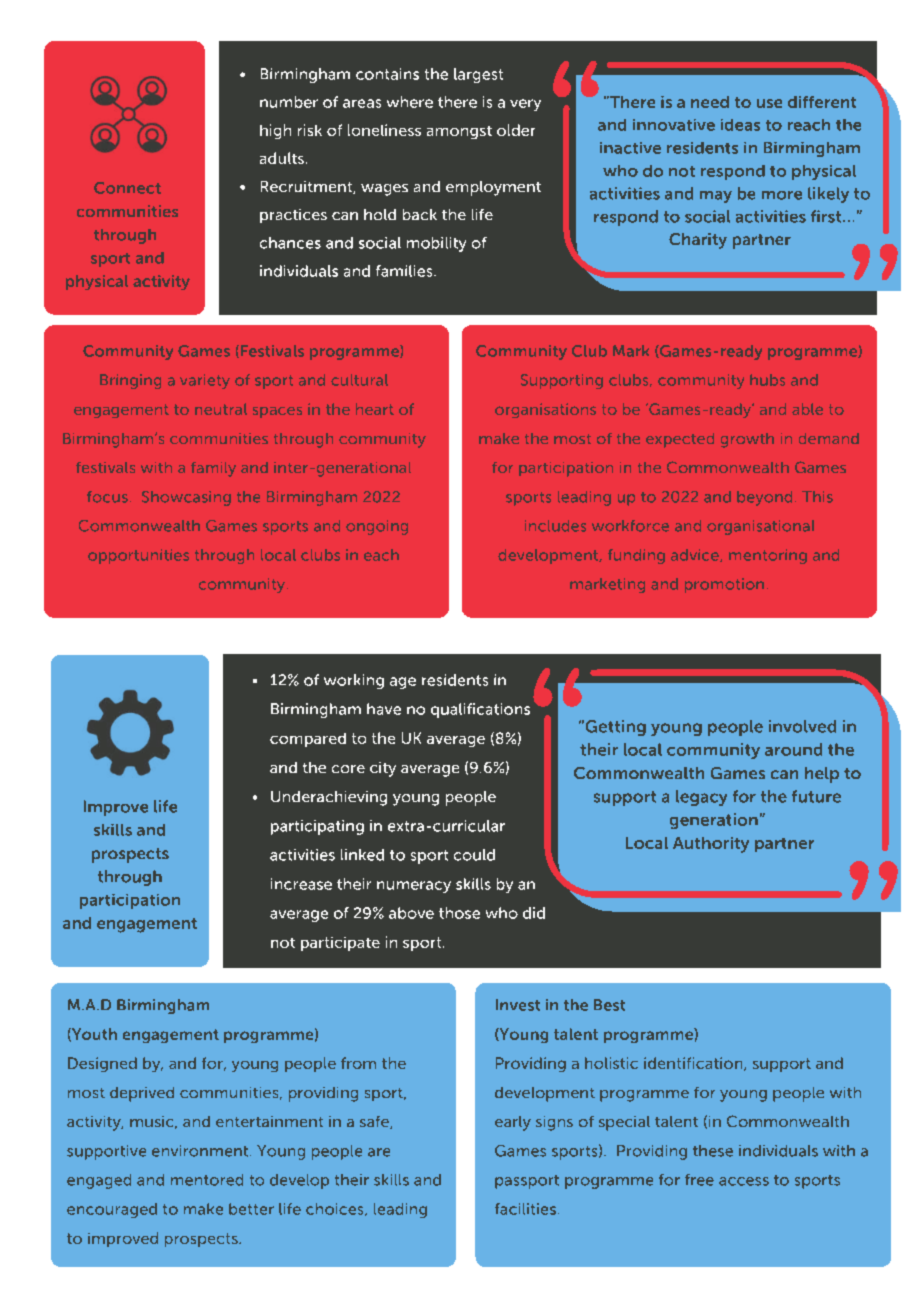 The width and height of the document is (924, 1308). Describe the element at coordinates (207, 1180) in the document. I see `mentored` at that location.
